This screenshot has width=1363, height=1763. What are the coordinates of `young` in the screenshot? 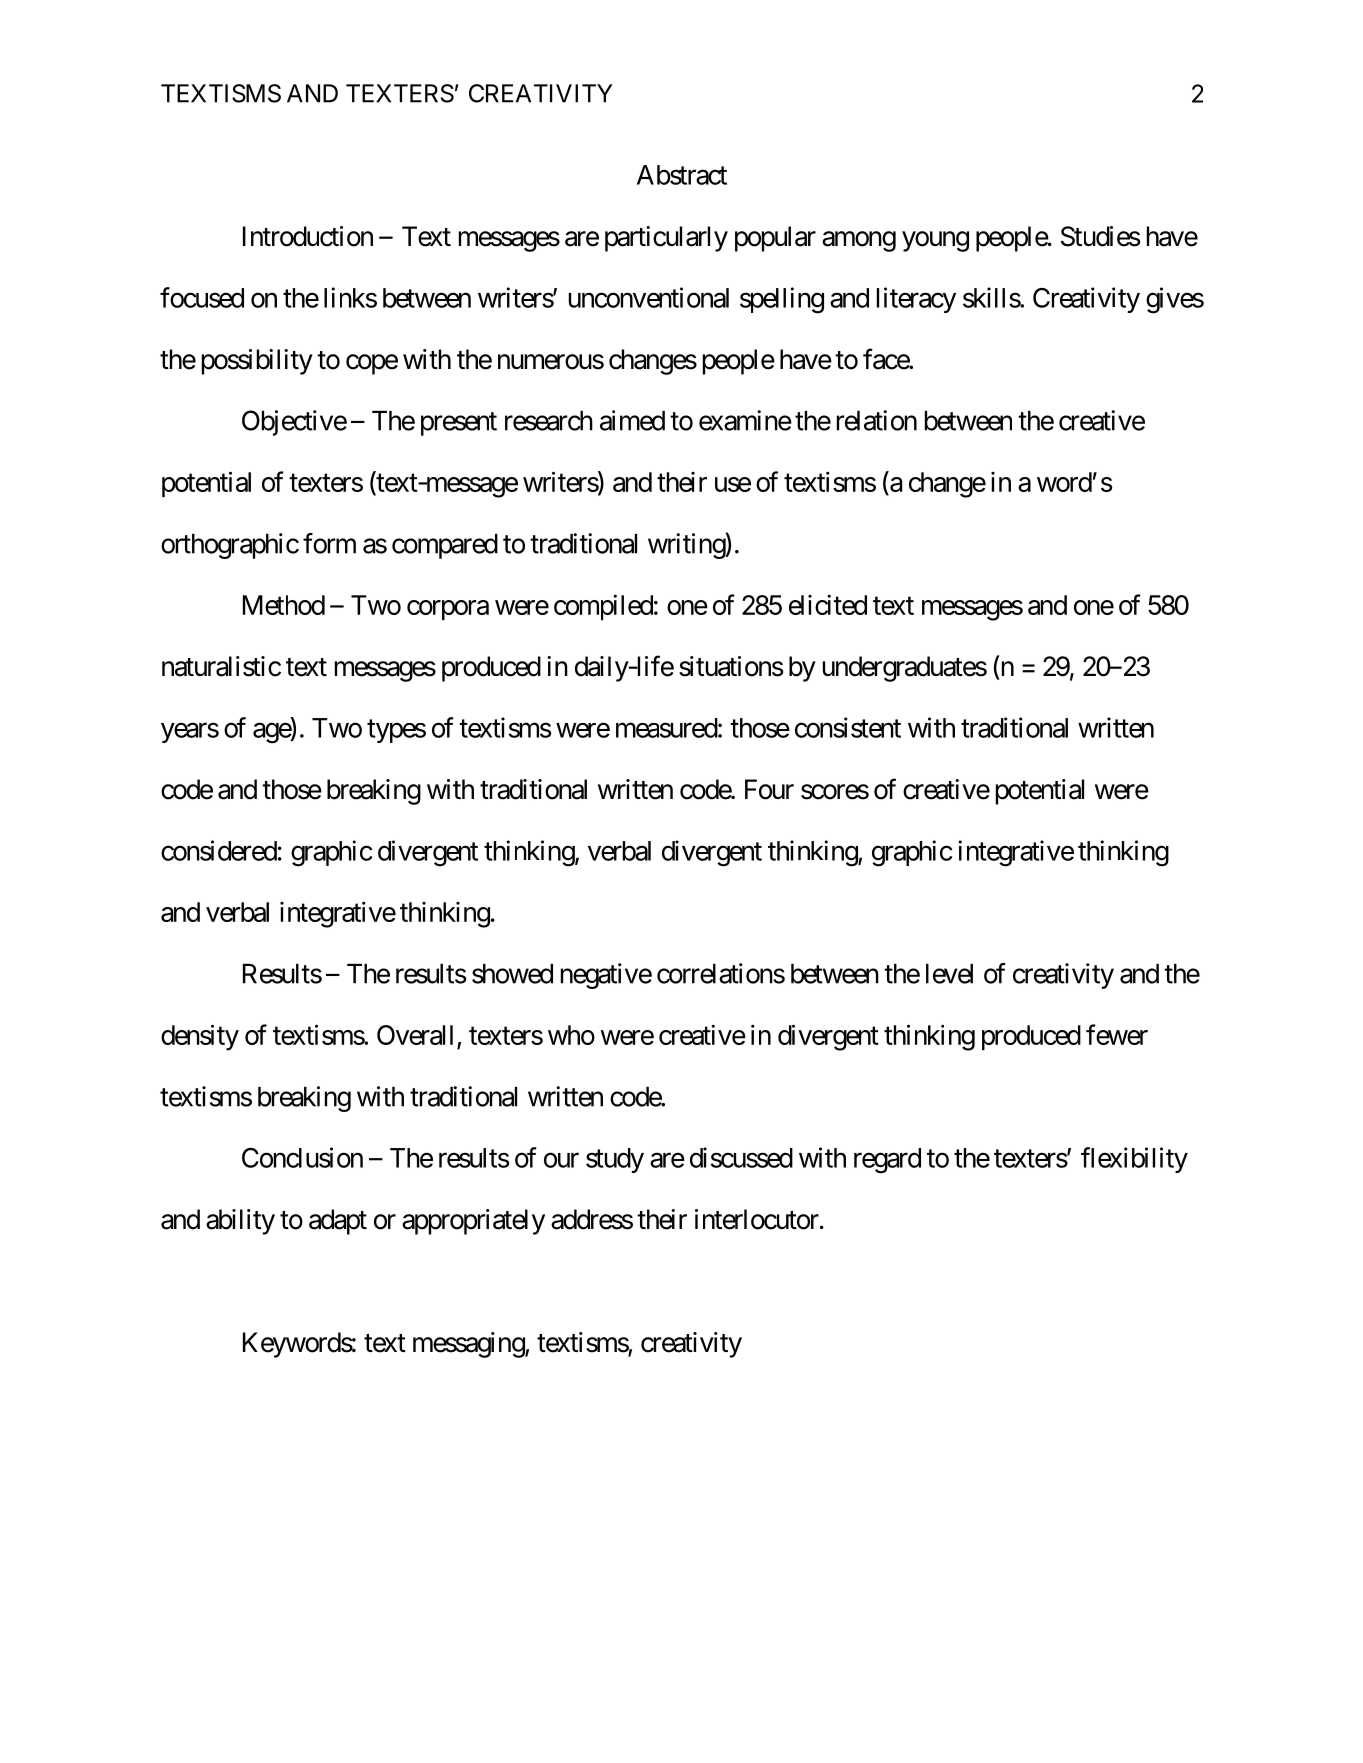 It's located at (935, 241).
